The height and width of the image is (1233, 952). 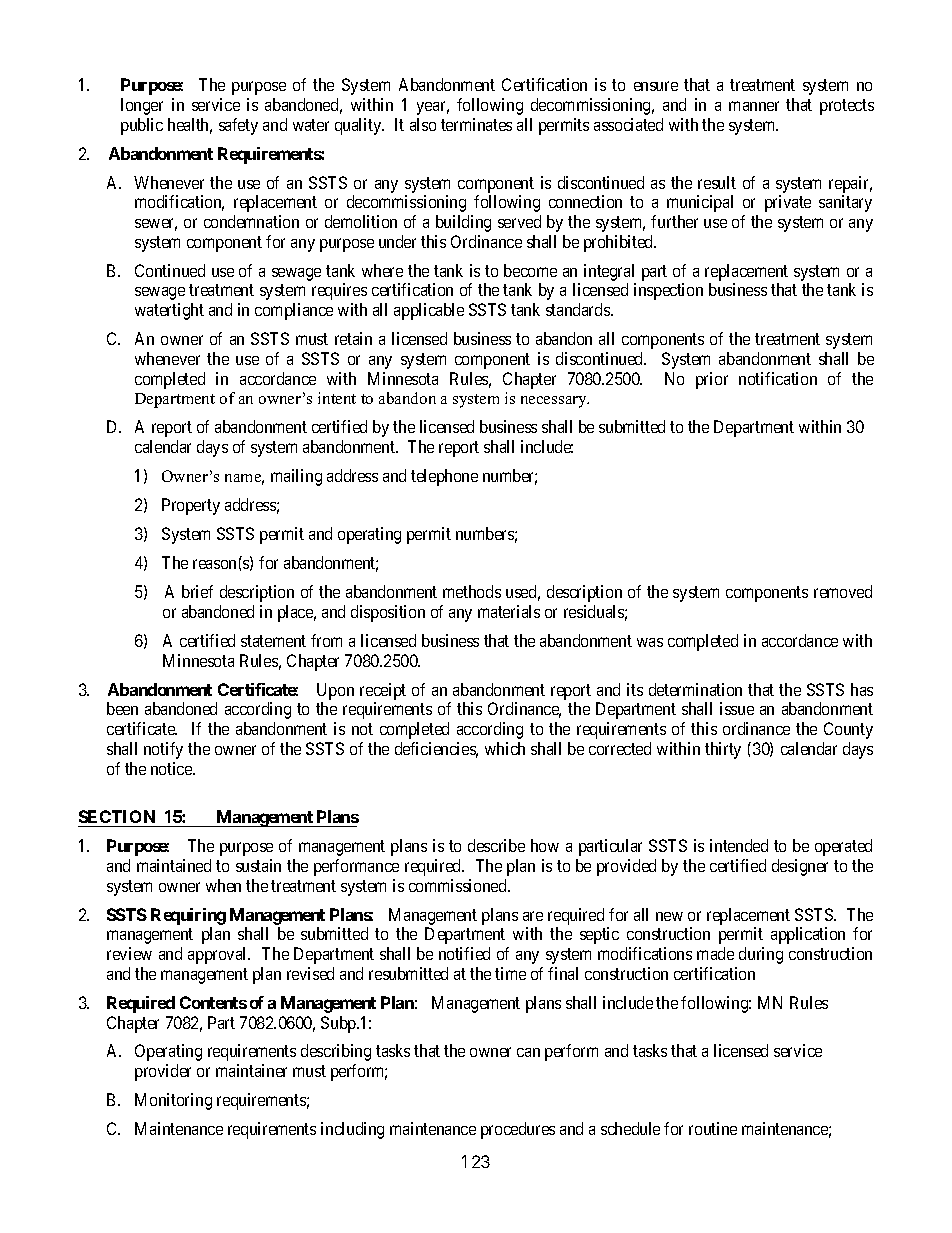 I want to click on necessary, so click(x=555, y=402).
